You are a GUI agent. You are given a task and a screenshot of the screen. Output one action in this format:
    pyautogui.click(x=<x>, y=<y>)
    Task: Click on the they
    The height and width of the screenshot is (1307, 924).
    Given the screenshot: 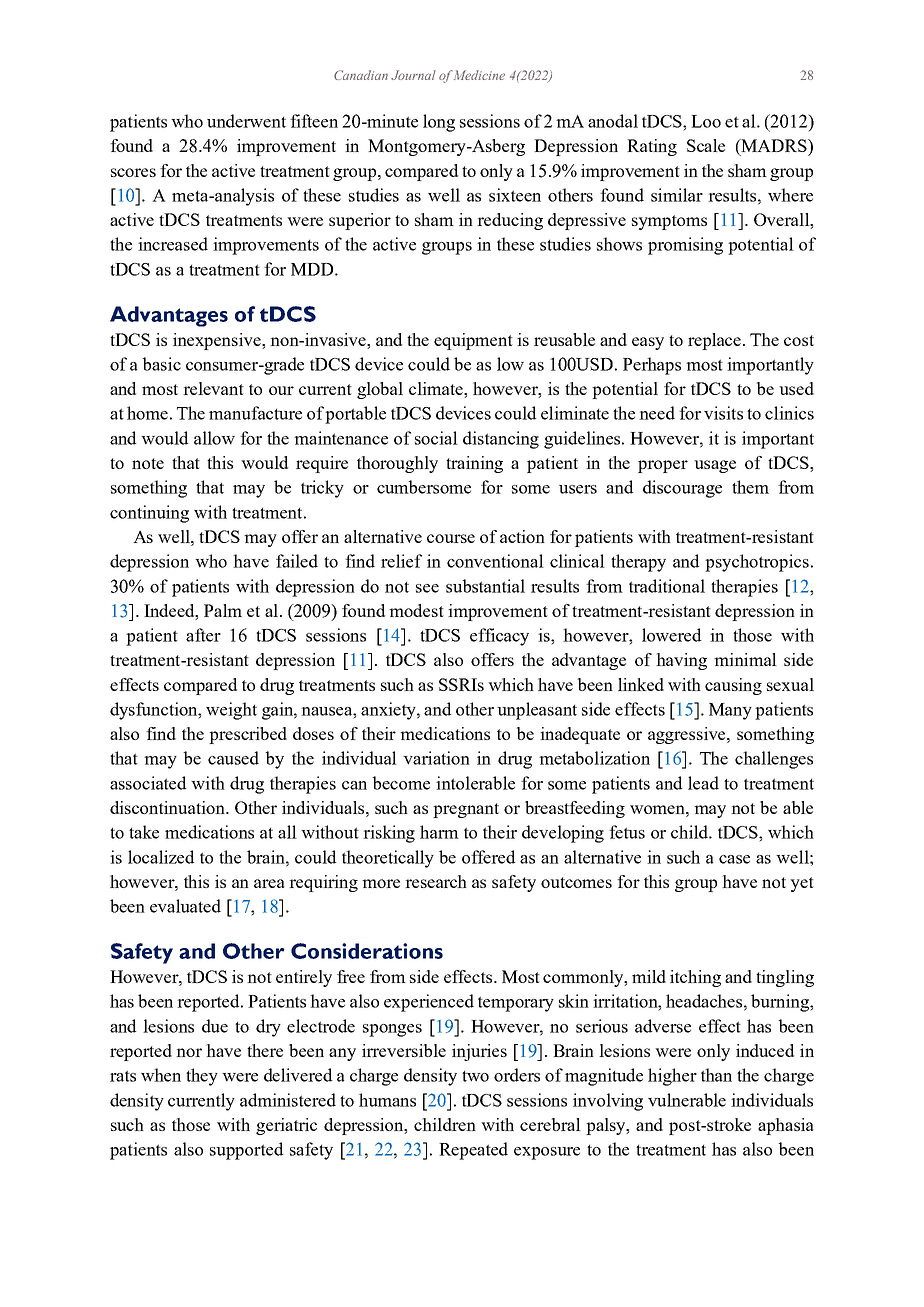 What is the action you would take?
    pyautogui.click(x=202, y=1077)
